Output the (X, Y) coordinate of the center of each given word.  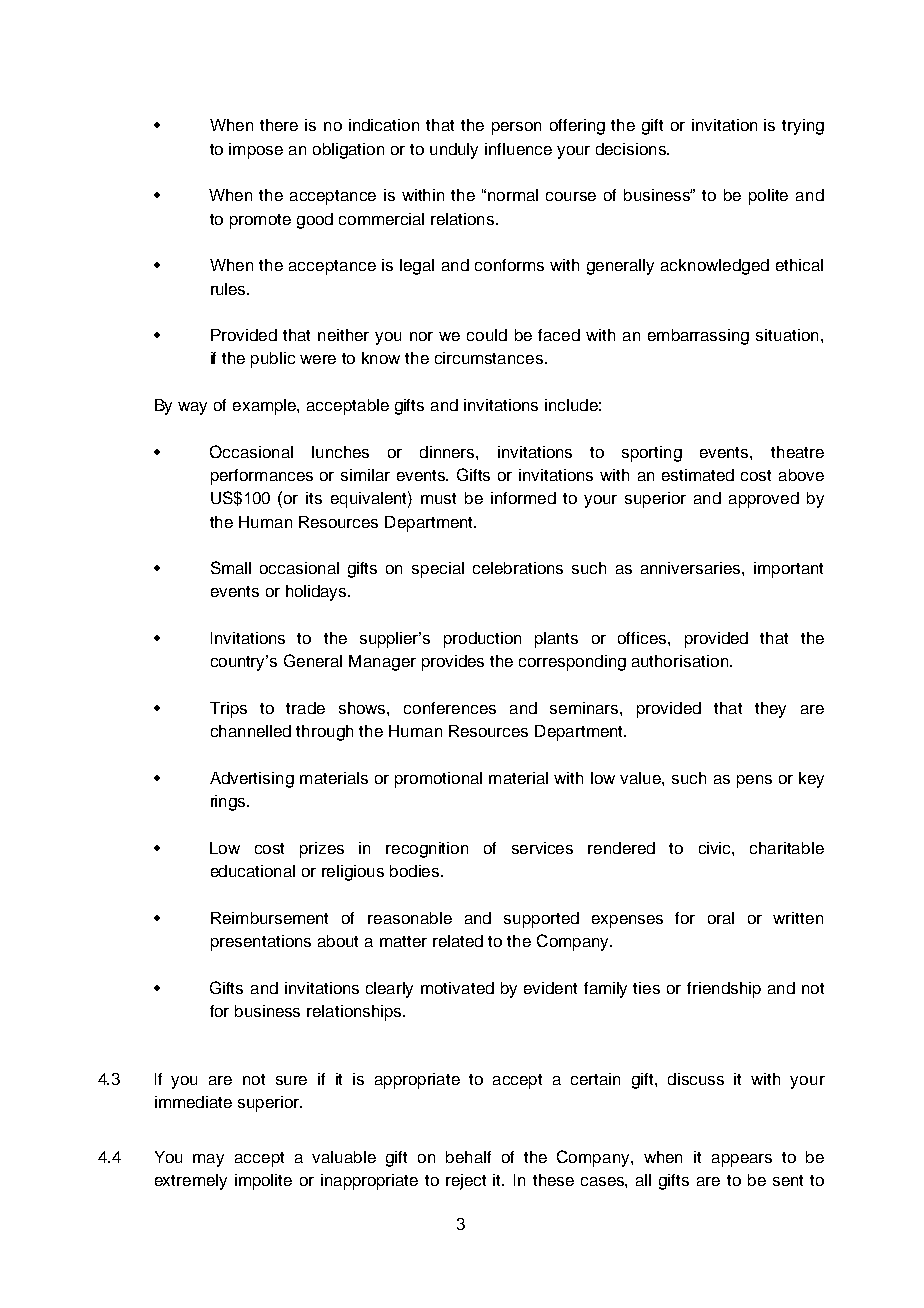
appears (742, 1160)
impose (256, 151)
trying (803, 127)
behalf (468, 1157)
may (208, 1160)
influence (518, 149)
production (482, 640)
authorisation (680, 661)
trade (305, 708)
